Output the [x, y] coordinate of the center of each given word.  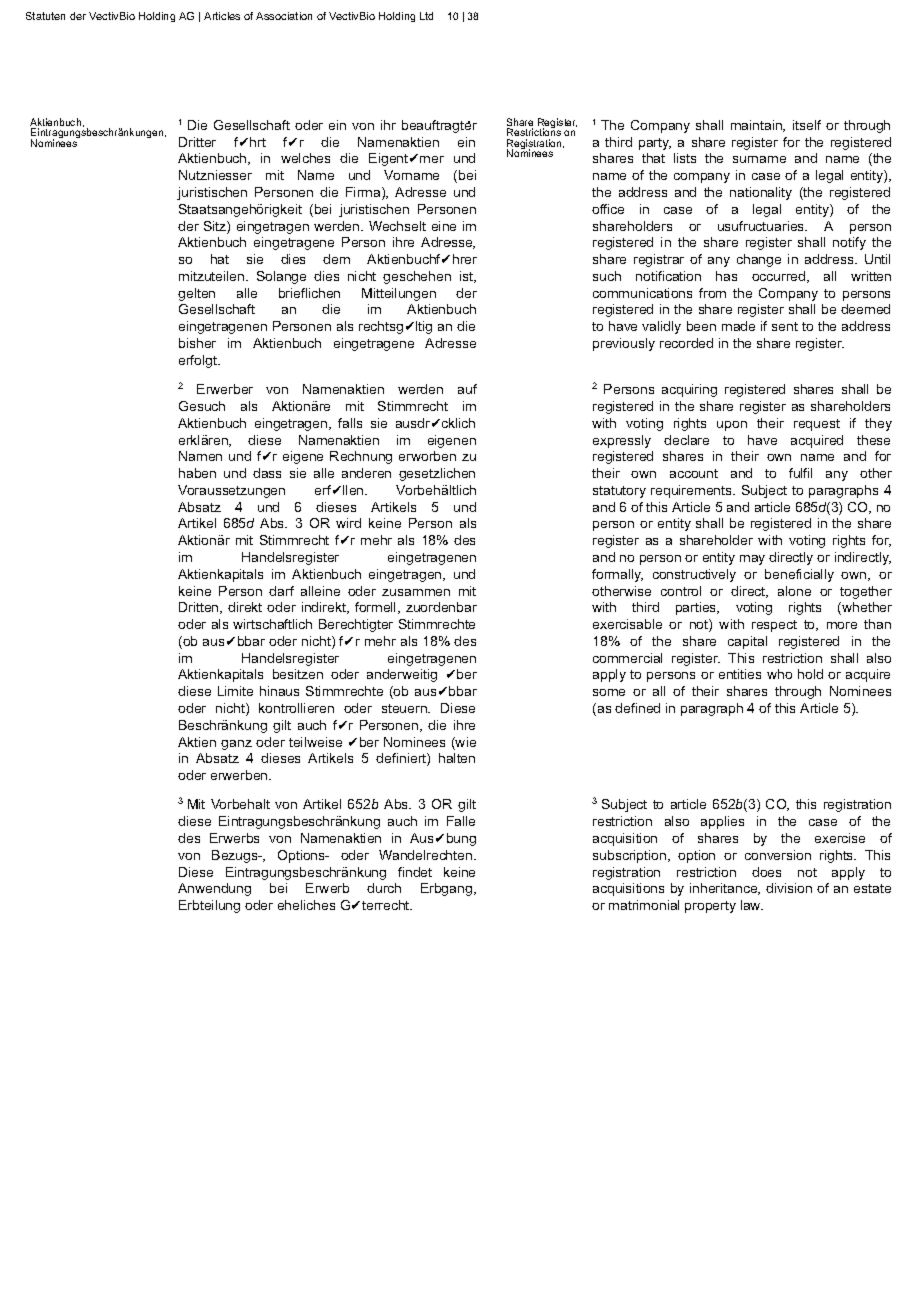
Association [284, 16]
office [608, 209]
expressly [622, 441]
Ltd [426, 16]
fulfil [800, 473]
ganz [236, 745]
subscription [631, 856]
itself [807, 125]
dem [336, 259]
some [609, 692]
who [779, 674]
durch [384, 888]
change [759, 260]
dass [267, 473]
